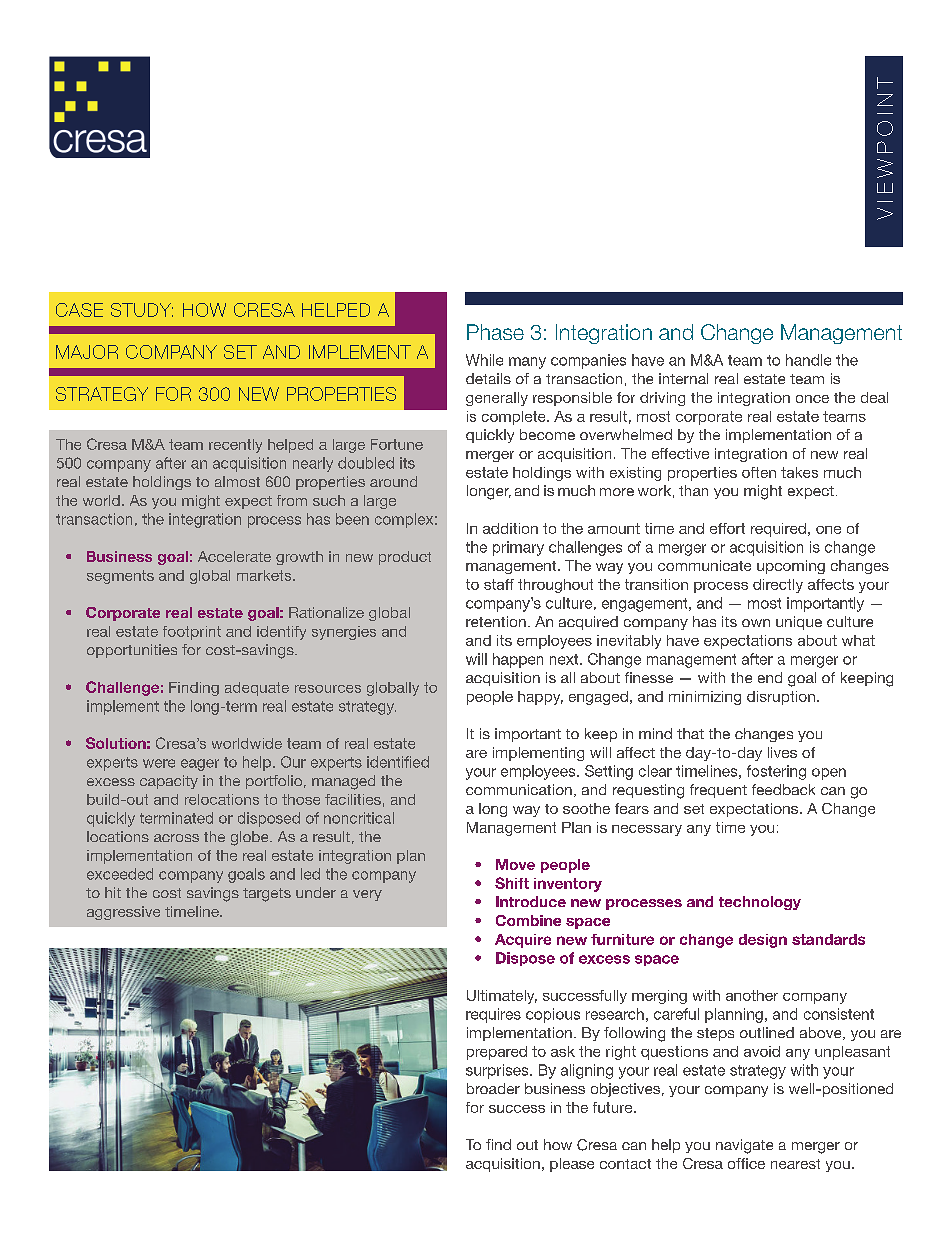 This image has height=1233, width=952. I want to click on please, so click(572, 1165).
